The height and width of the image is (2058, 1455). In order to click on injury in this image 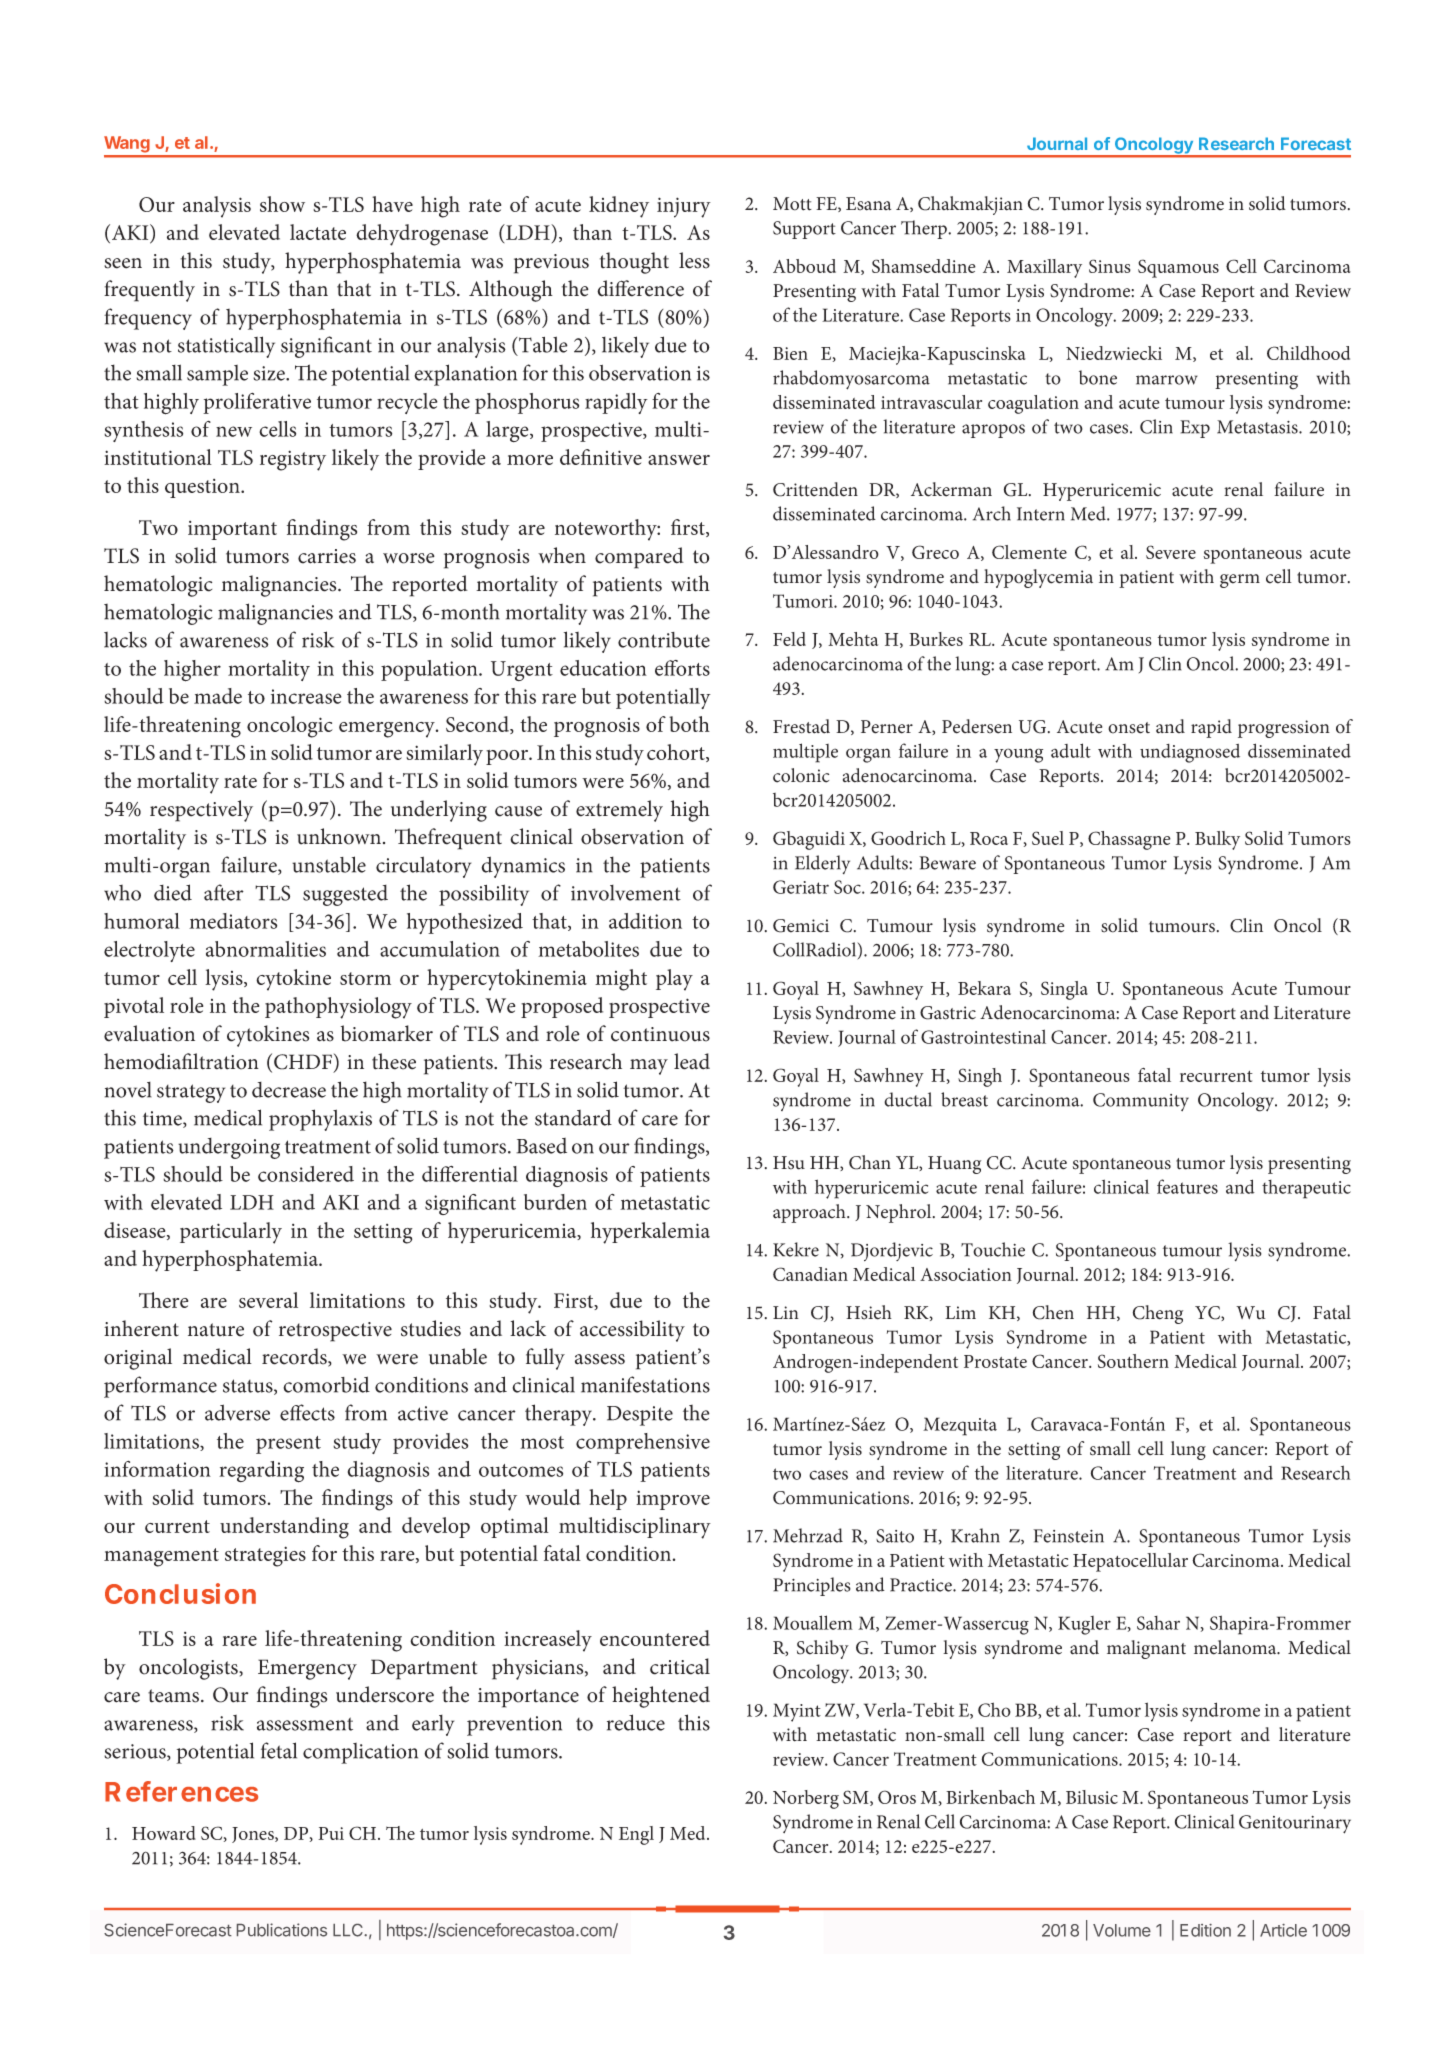, I will do `click(684, 207)`.
